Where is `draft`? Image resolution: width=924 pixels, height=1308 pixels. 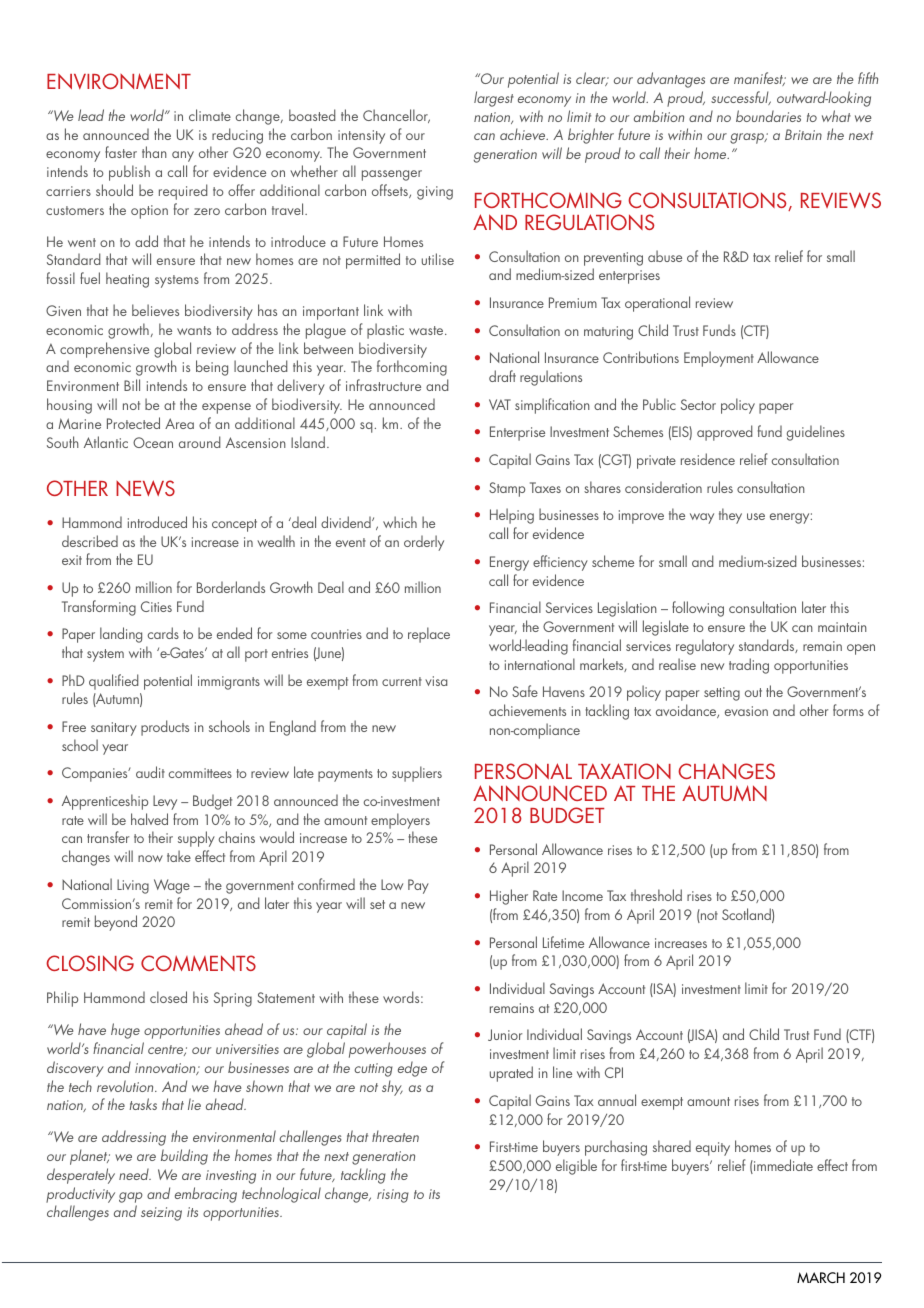
draft is located at coordinates (502, 376).
